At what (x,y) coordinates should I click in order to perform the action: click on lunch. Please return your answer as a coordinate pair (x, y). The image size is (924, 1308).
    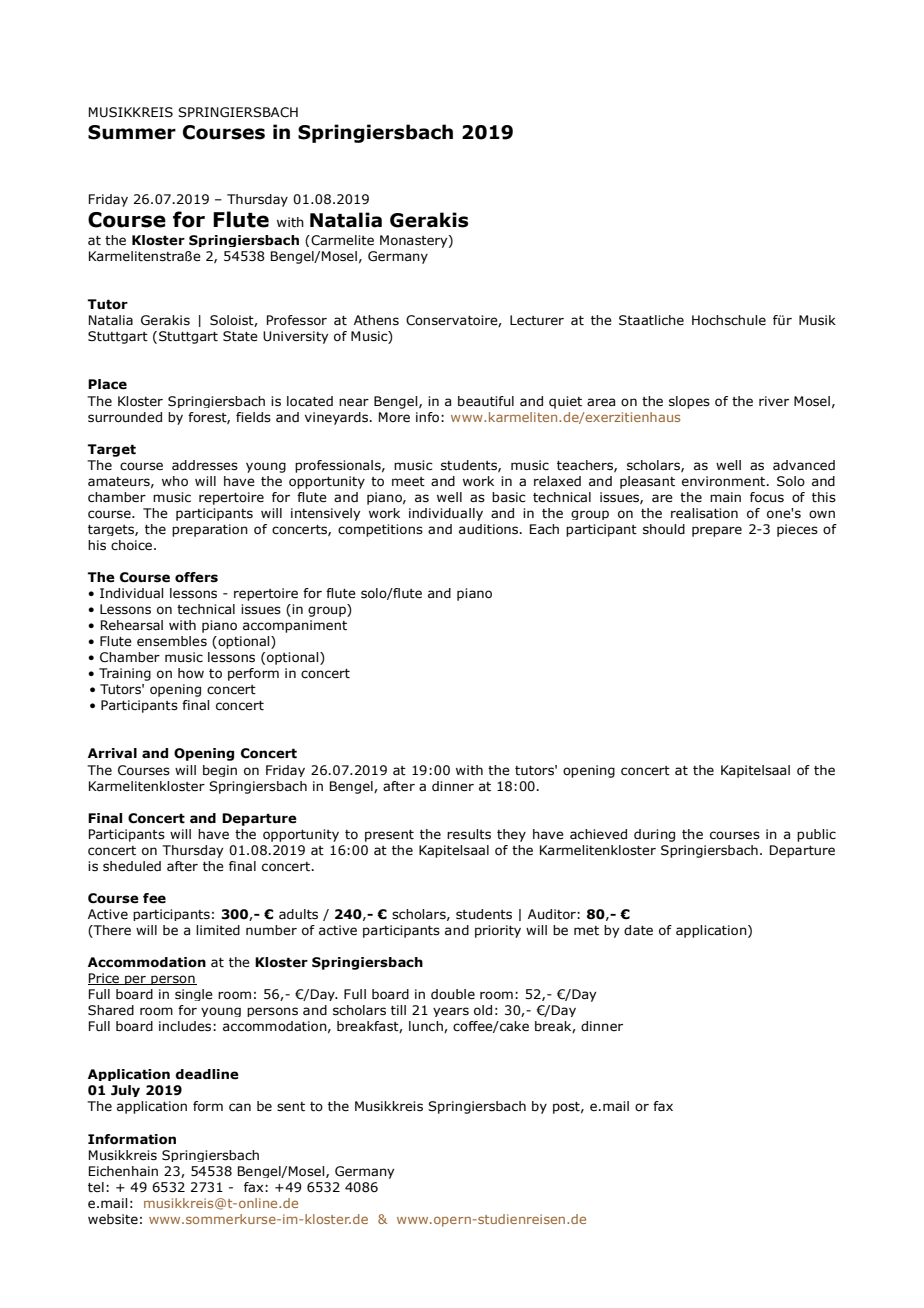
    Looking at the image, I should click on (427, 1027).
